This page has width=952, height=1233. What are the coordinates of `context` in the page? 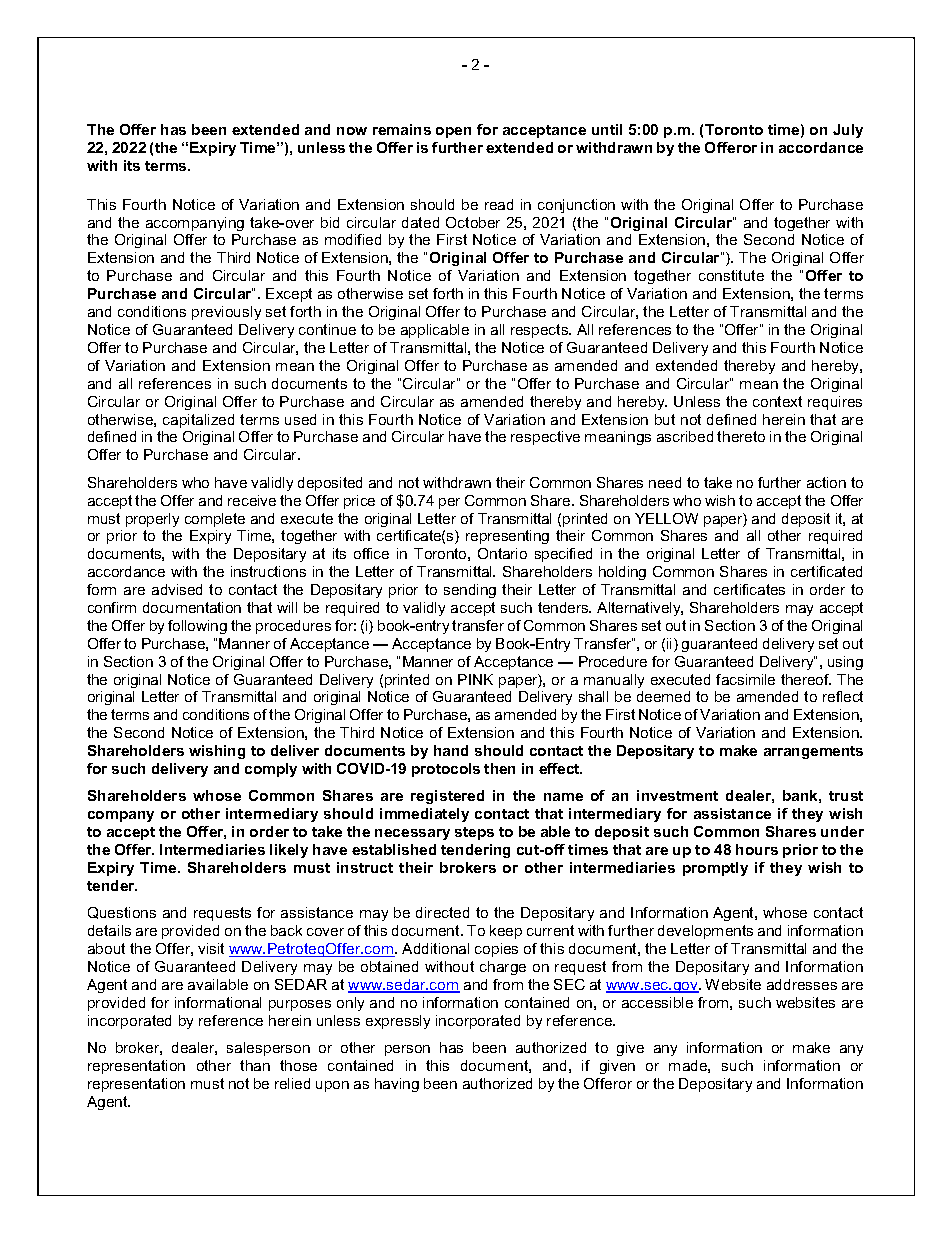 It's located at (777, 401).
